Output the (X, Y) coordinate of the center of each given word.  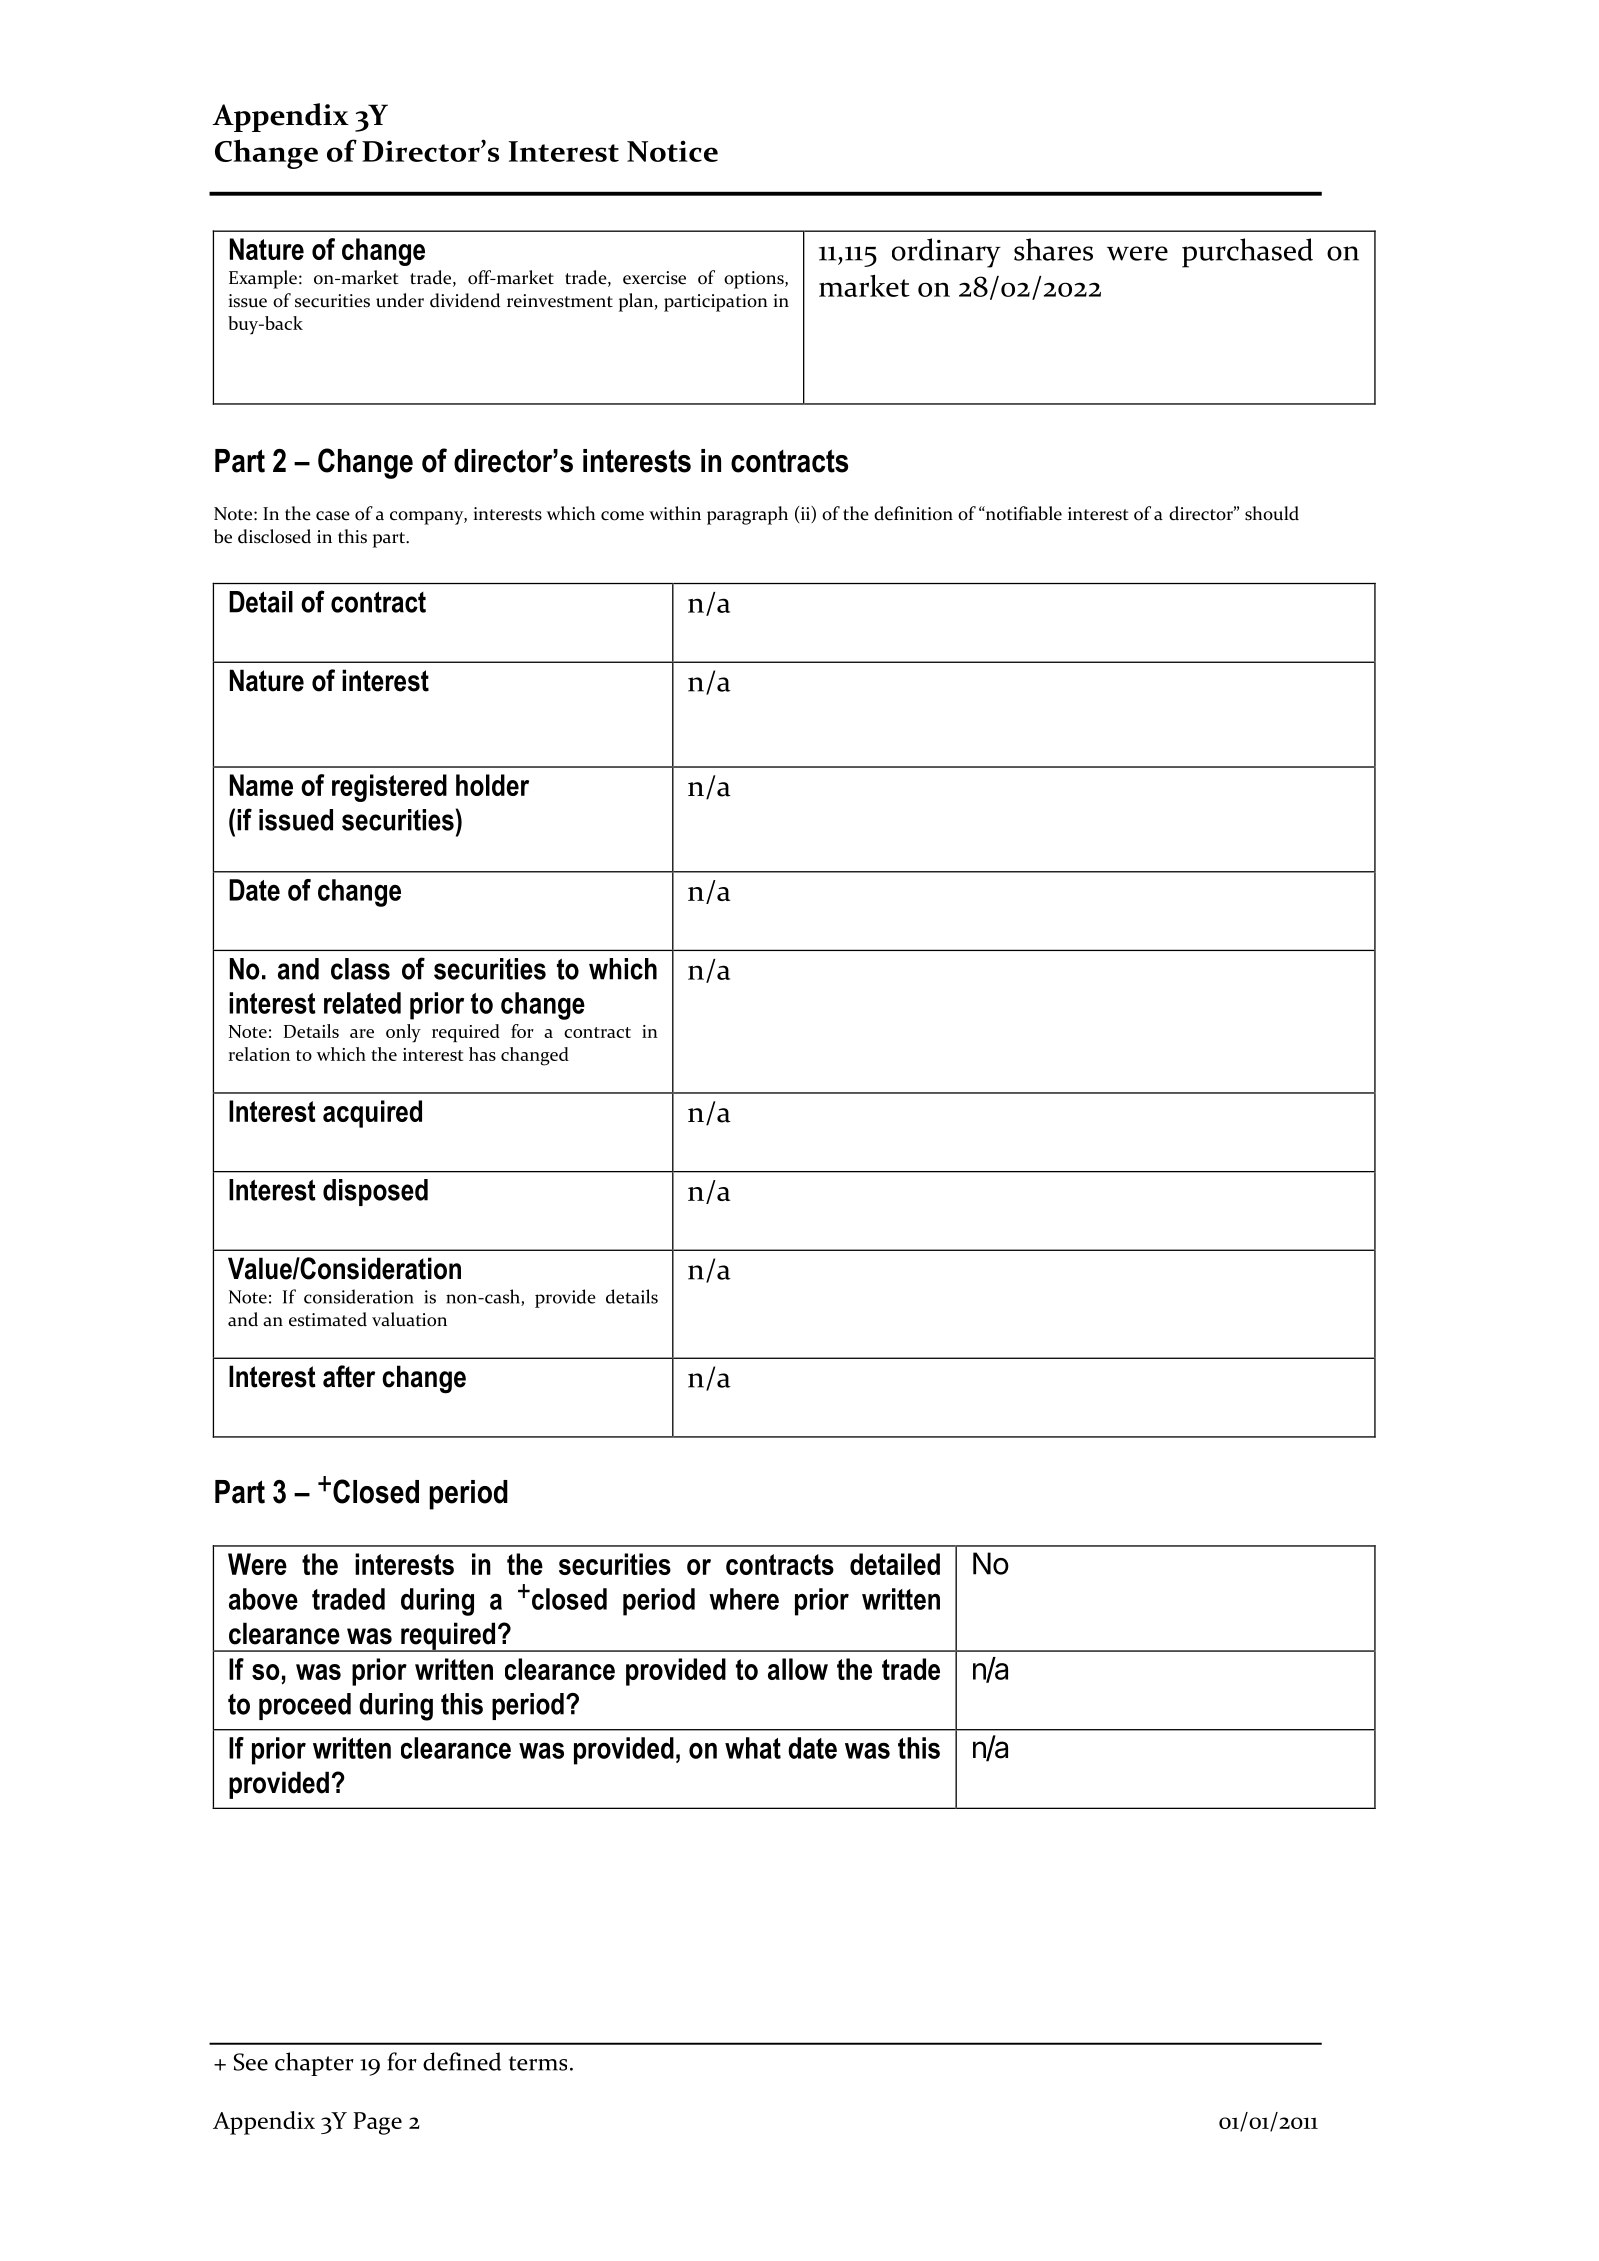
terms (538, 2063)
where (744, 1599)
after (349, 1376)
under (400, 300)
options (755, 280)
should (1272, 513)
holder (492, 785)
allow (798, 1669)
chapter (314, 2064)
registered (389, 788)
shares (1053, 249)
